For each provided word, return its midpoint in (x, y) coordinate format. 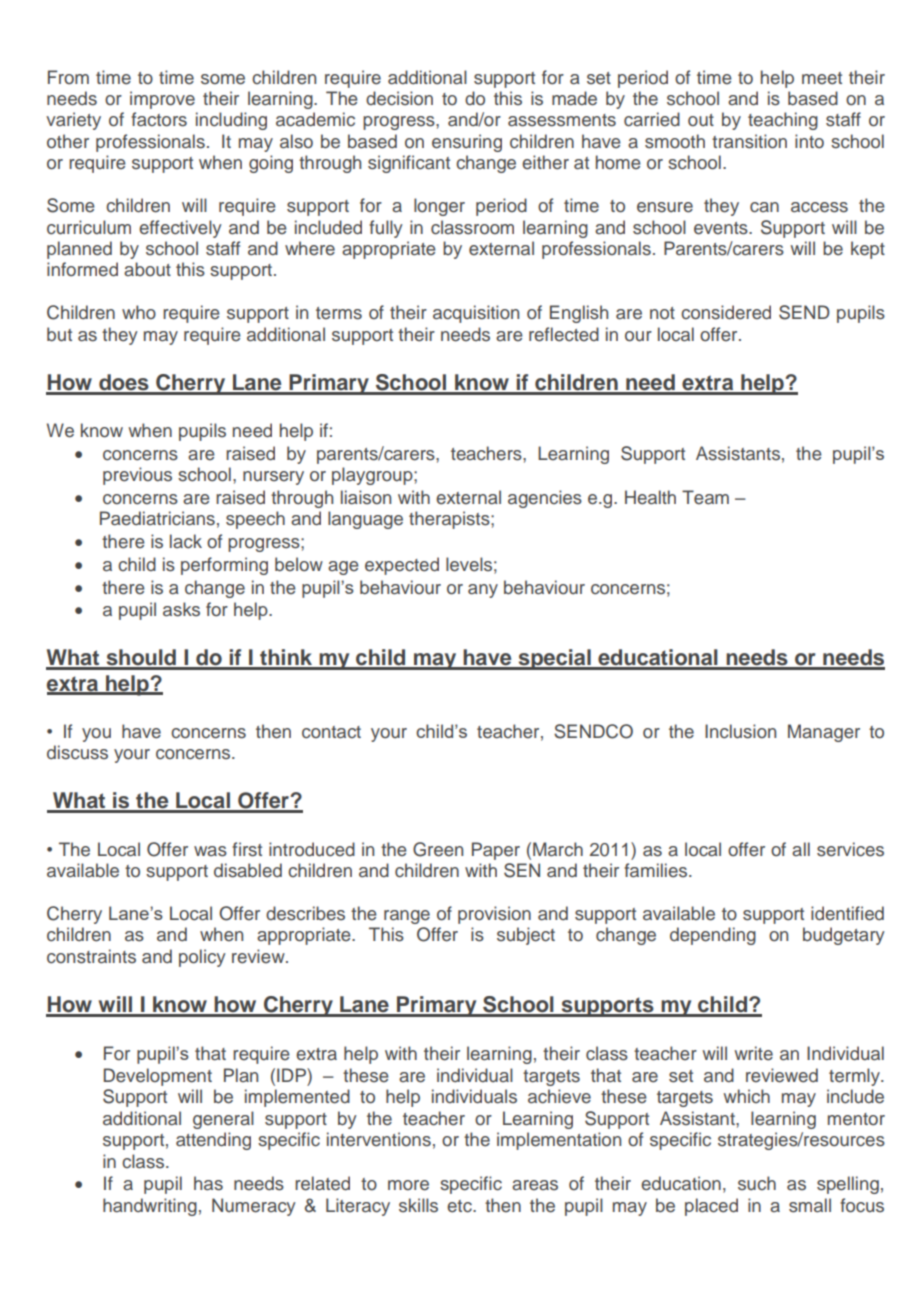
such (757, 1183)
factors (159, 119)
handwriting (150, 1207)
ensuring (467, 143)
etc (460, 1206)
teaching (783, 121)
